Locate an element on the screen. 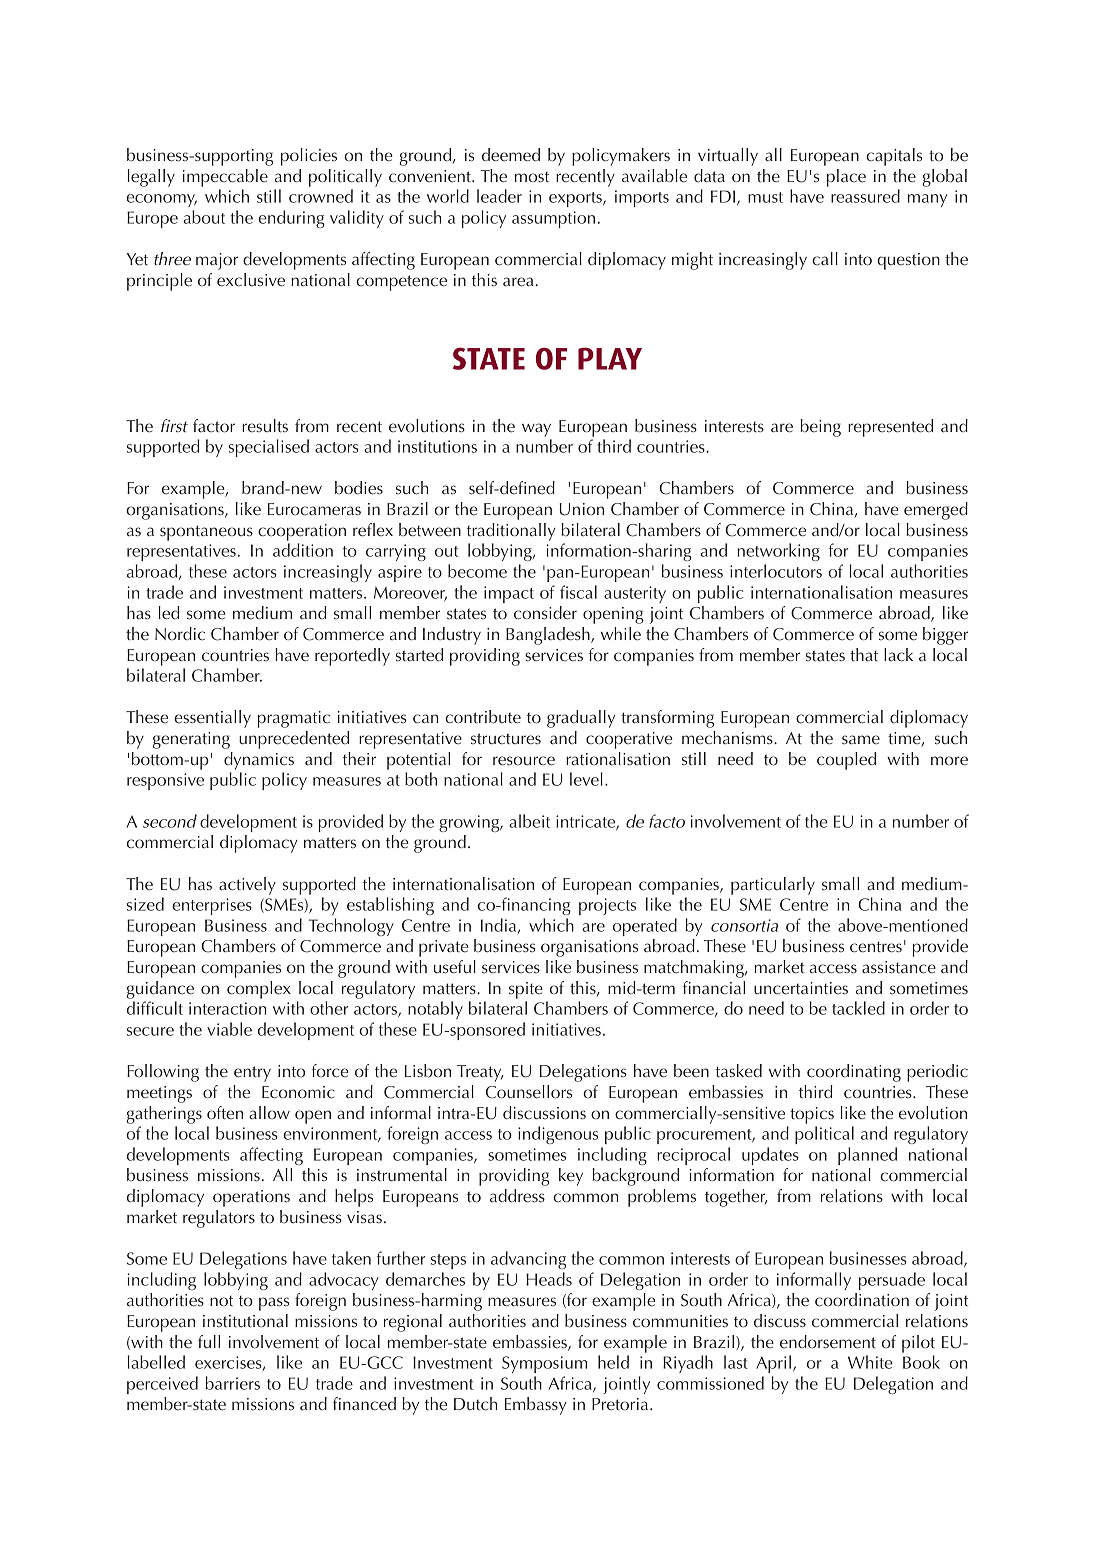  specialised is located at coordinates (269, 448).
